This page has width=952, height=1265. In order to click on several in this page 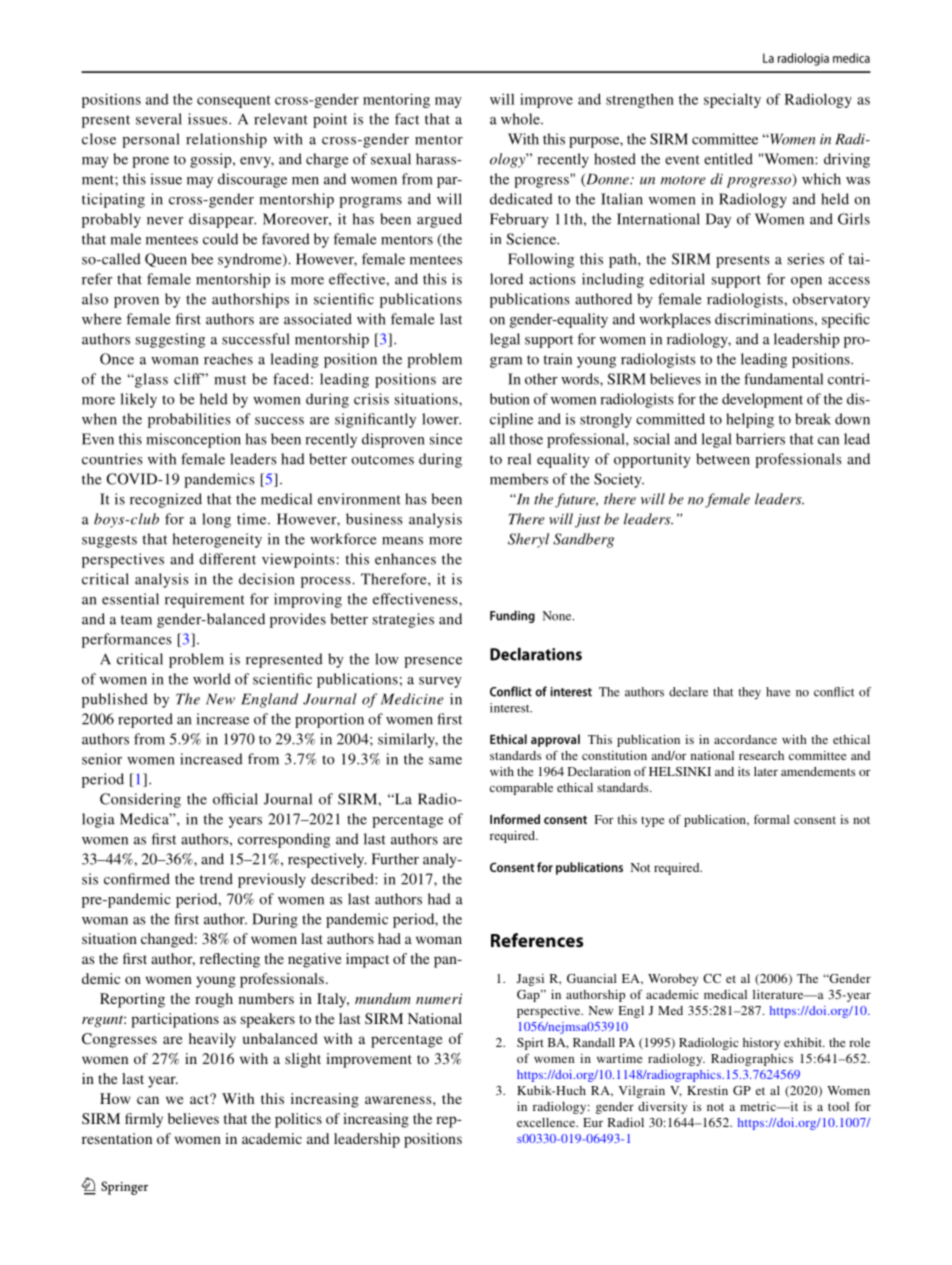, I will do `click(159, 119)`.
